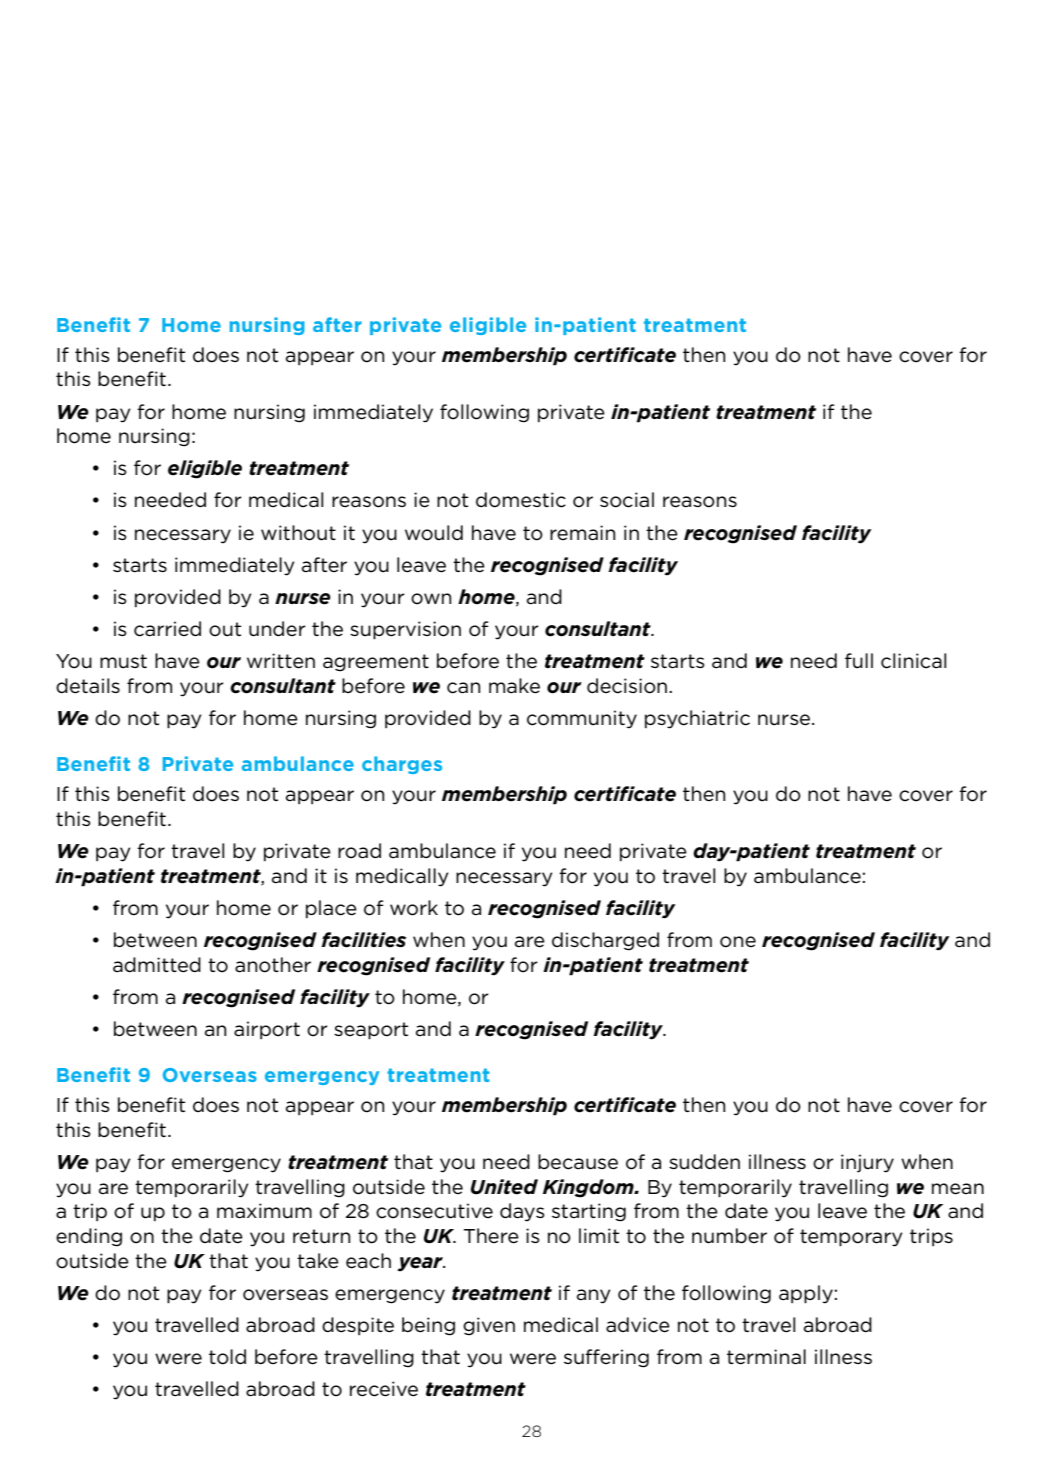 Image resolution: width=1049 pixels, height=1484 pixels. Describe the element at coordinates (766, 1357) in the document. I see `terminal` at that location.
